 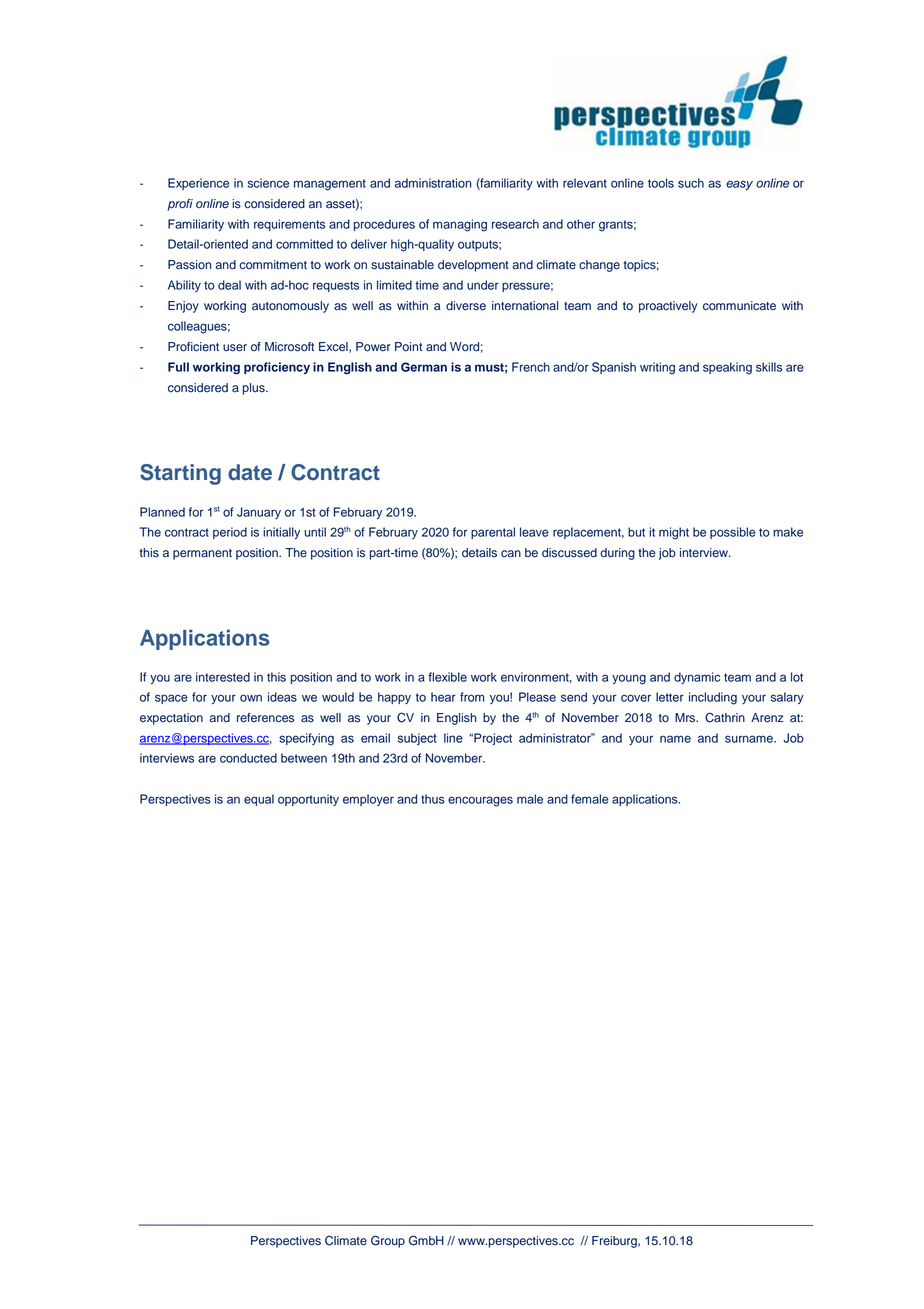 I want to click on own, so click(x=251, y=698).
